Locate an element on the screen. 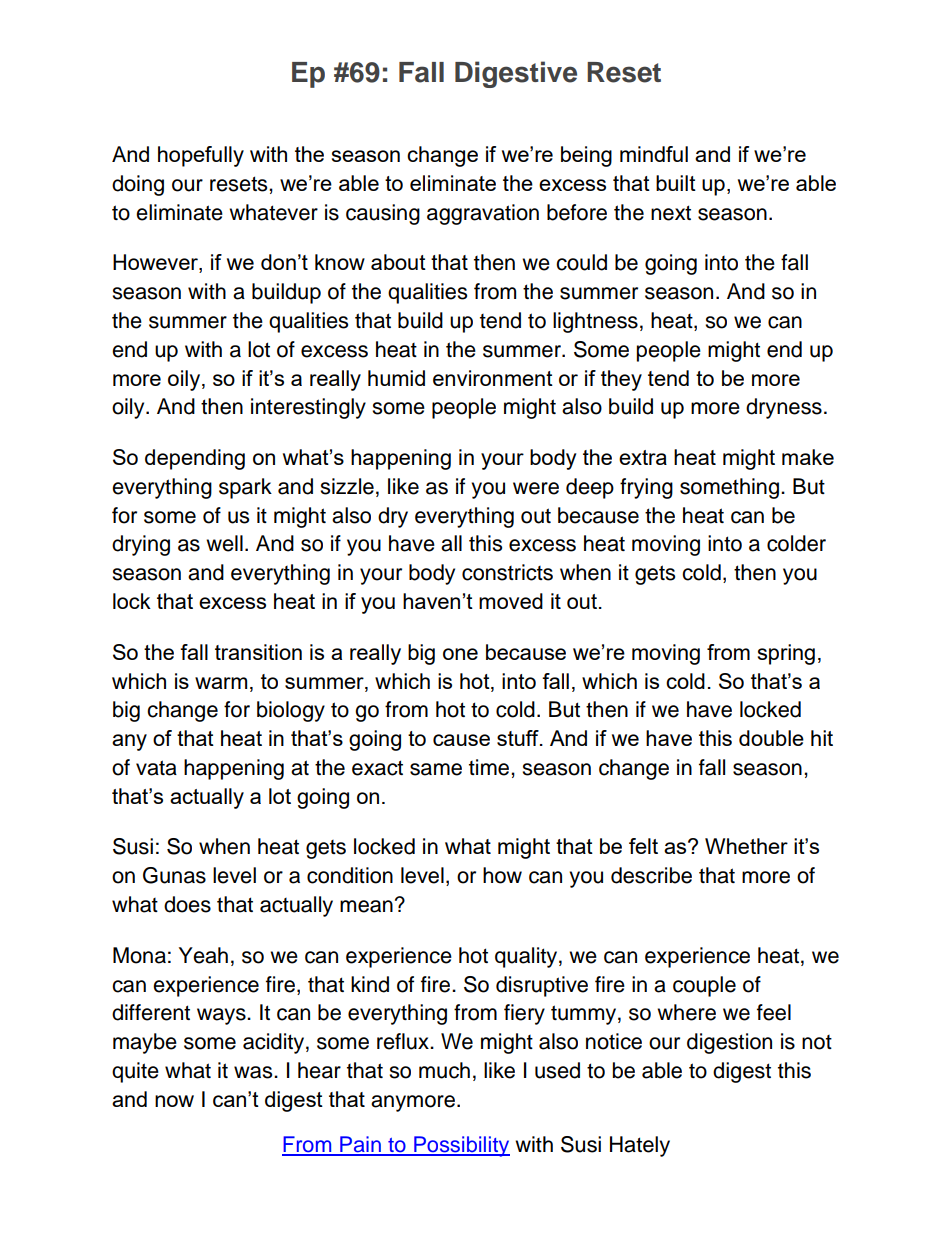  Possibility is located at coordinates (461, 1146).
